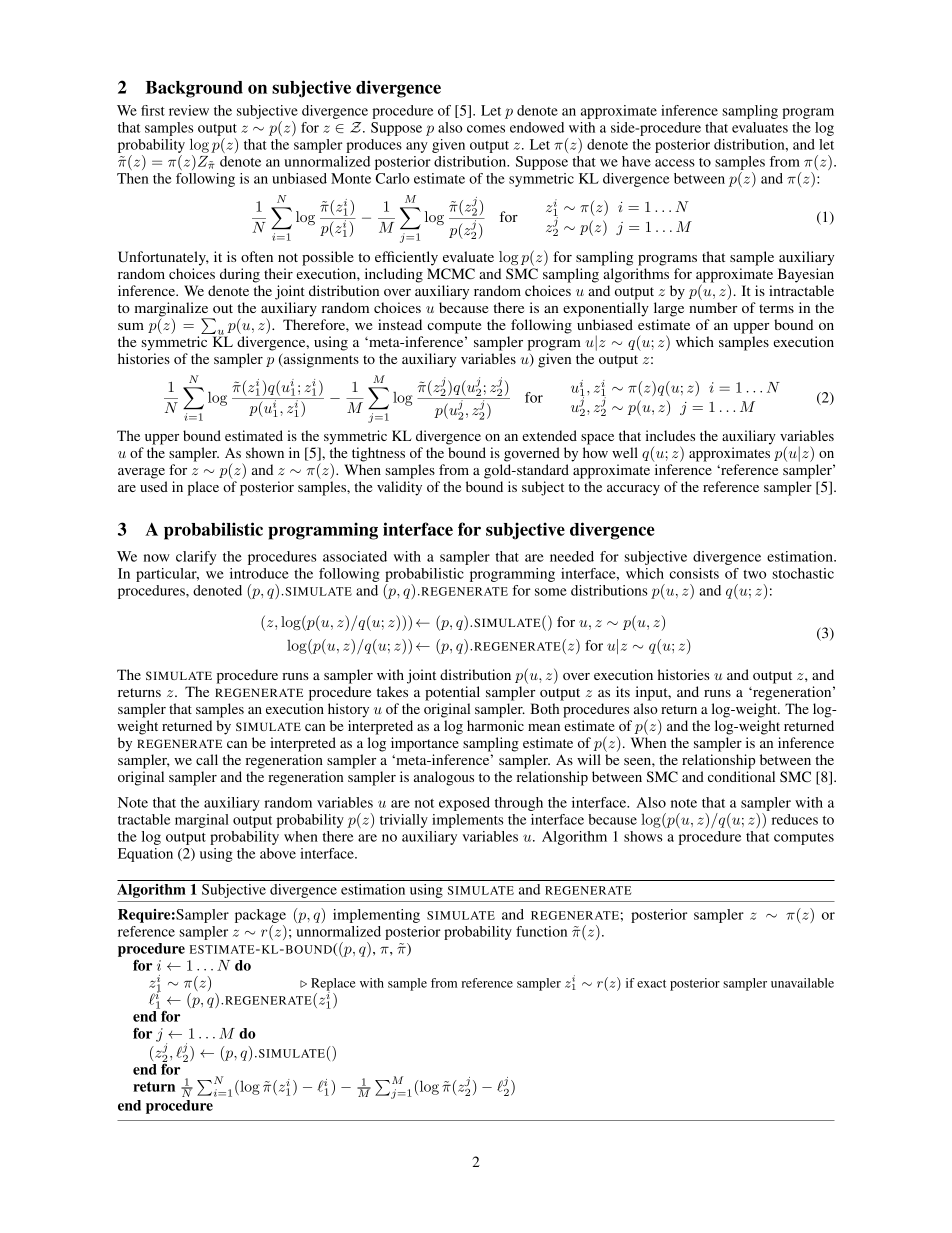 The image size is (952, 1233). Describe the element at coordinates (486, 129) in the document. I see `comes` at that location.
